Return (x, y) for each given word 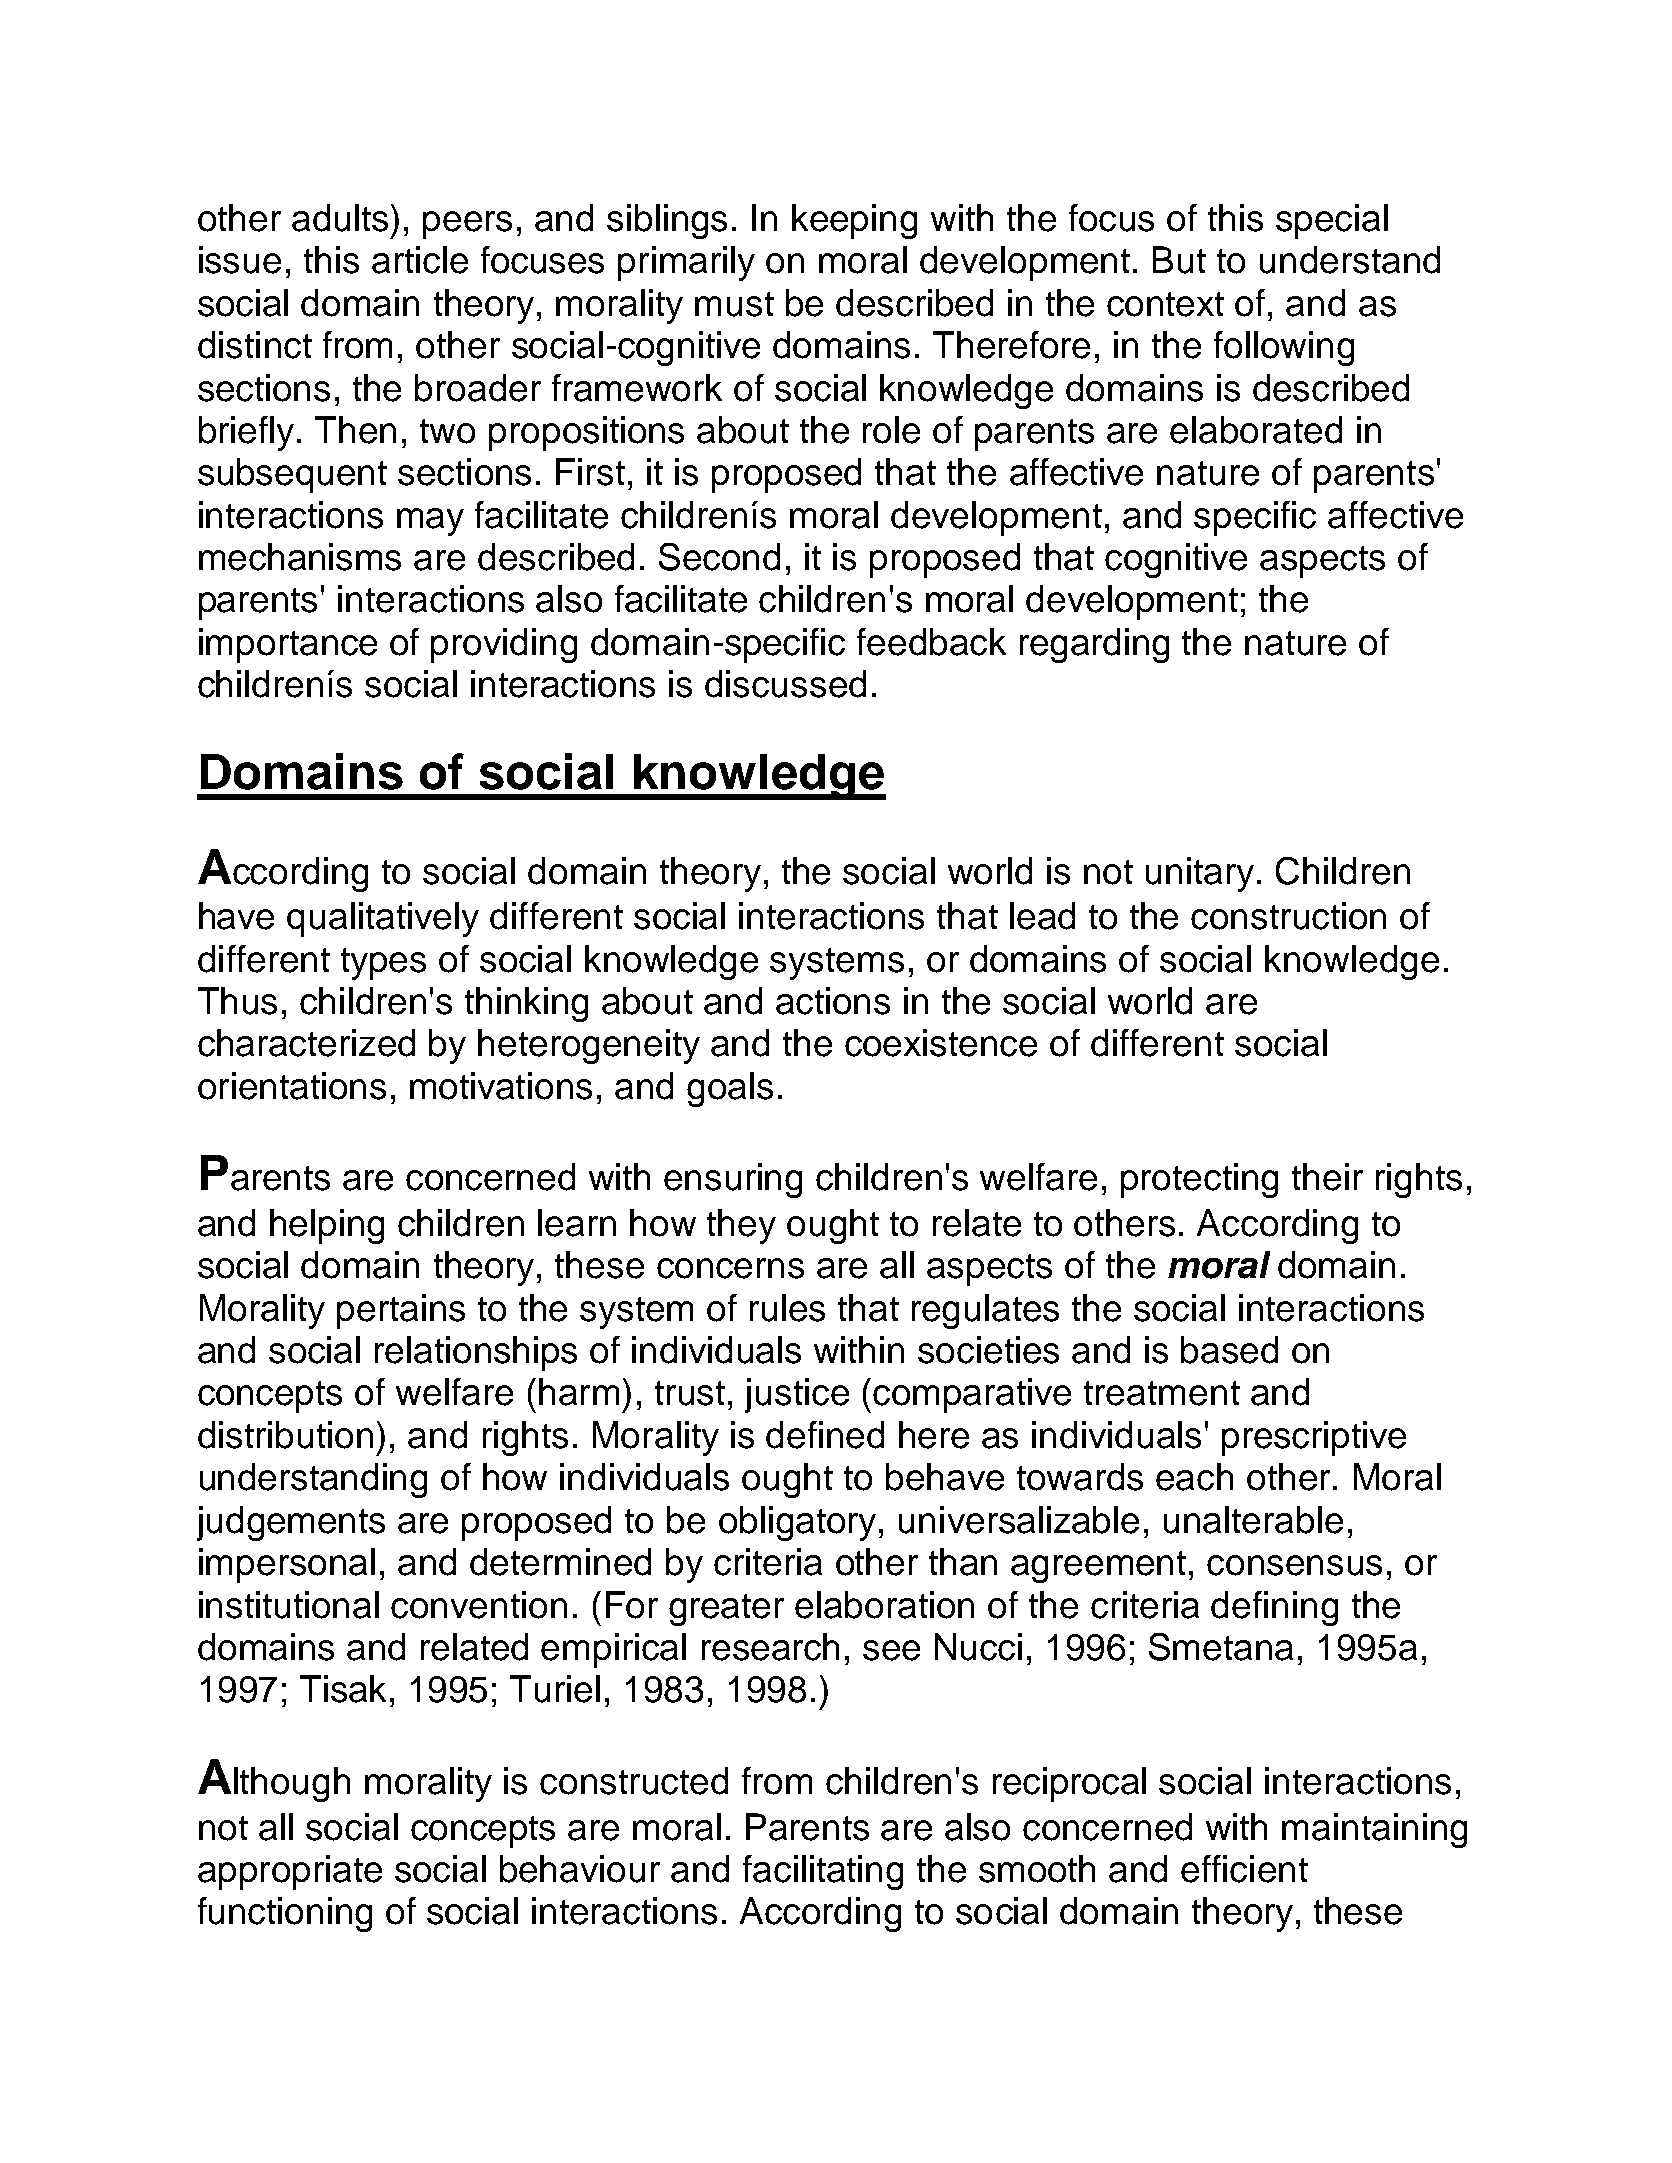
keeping (854, 221)
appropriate (290, 1872)
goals (730, 1089)
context (1165, 304)
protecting (1199, 1180)
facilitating (823, 1872)
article (420, 260)
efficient (1244, 1869)
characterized (306, 1043)
